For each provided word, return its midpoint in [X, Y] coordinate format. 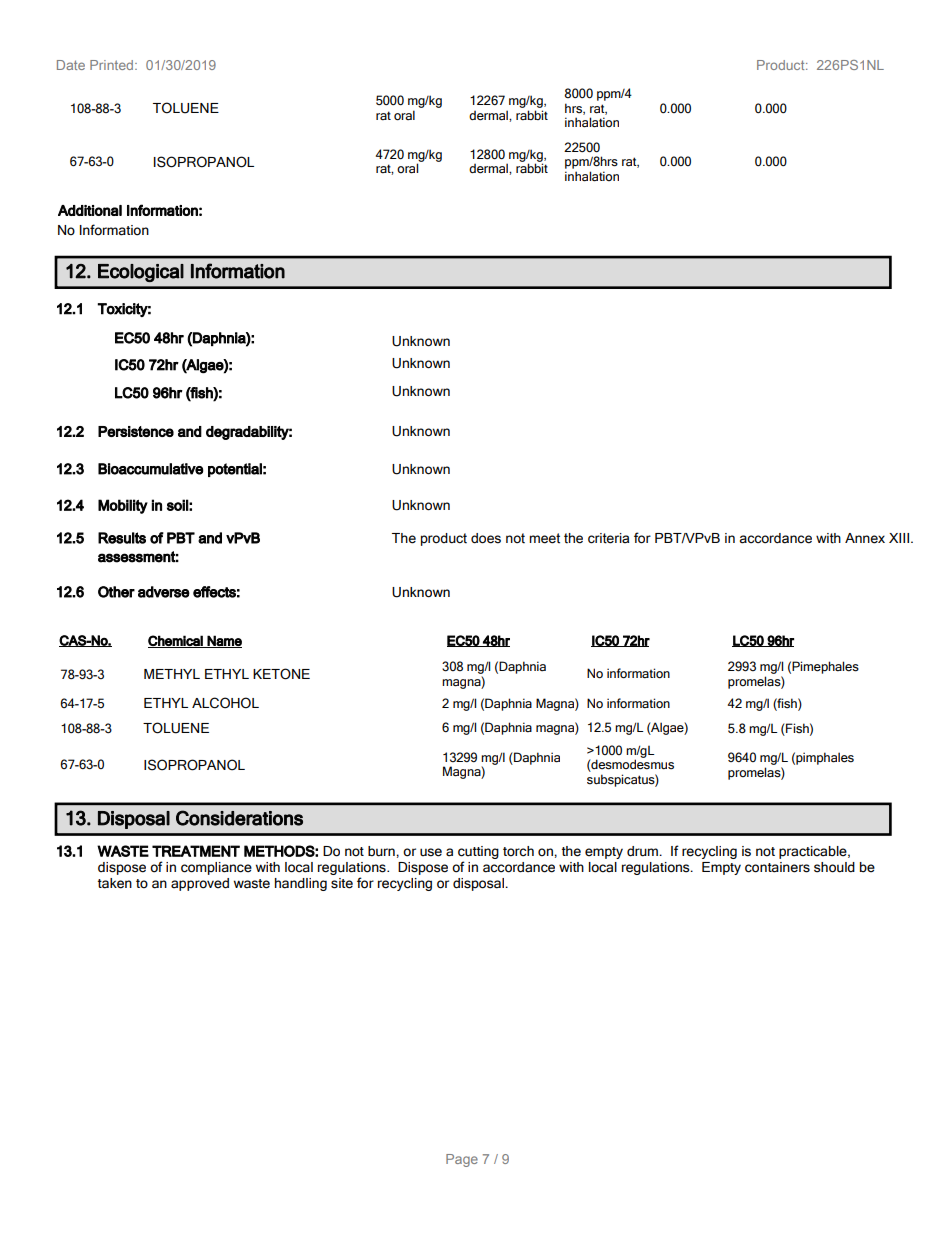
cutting [478, 854]
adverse [164, 592]
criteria [608, 538]
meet [544, 538]
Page [462, 1160]
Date [71, 65]
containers [777, 867]
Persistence [136, 431]
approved [200, 884]
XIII [899, 538]
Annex [865, 538]
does [486, 538]
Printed [113, 65]
